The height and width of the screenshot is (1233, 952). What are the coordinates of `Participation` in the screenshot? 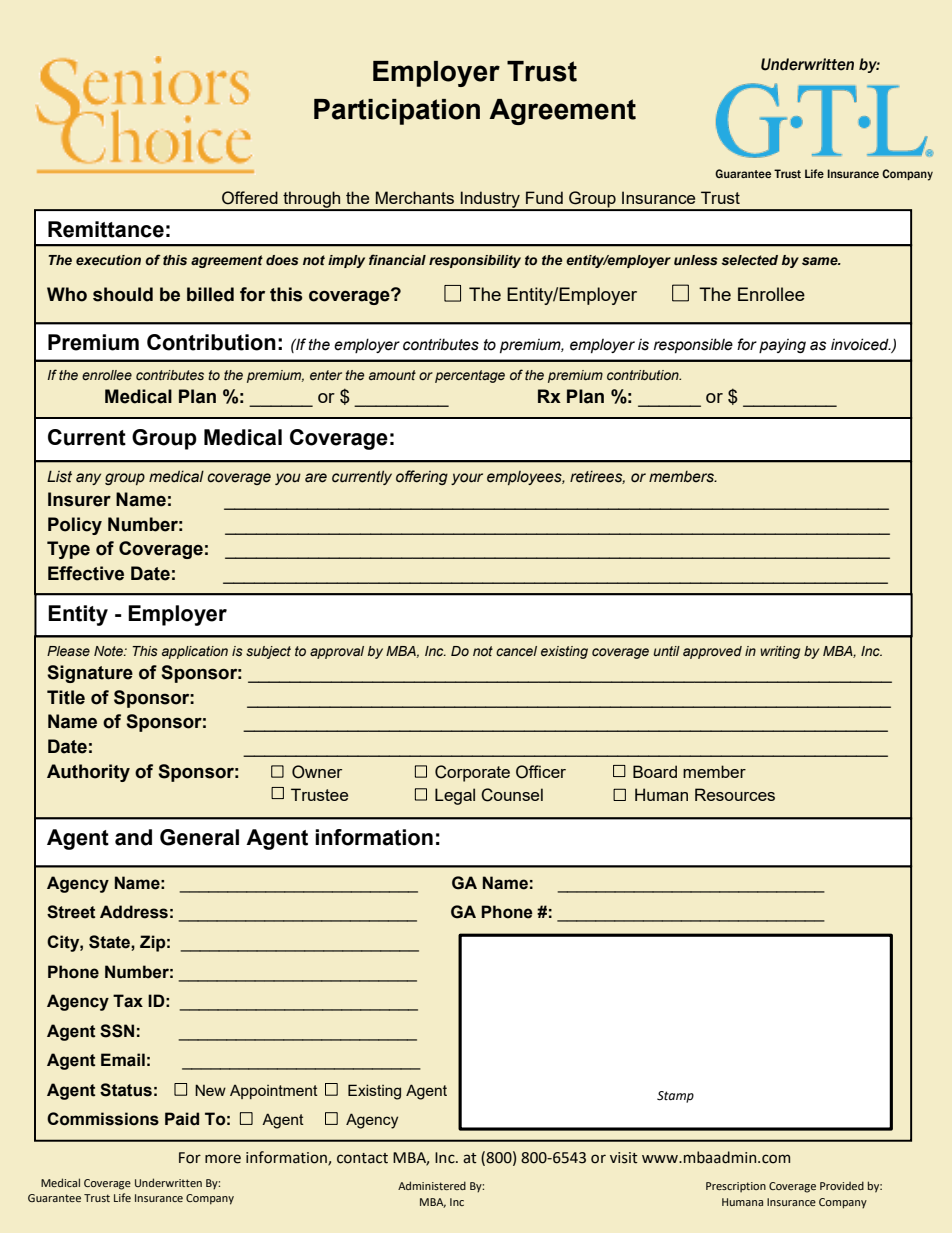 It's located at (397, 112).
